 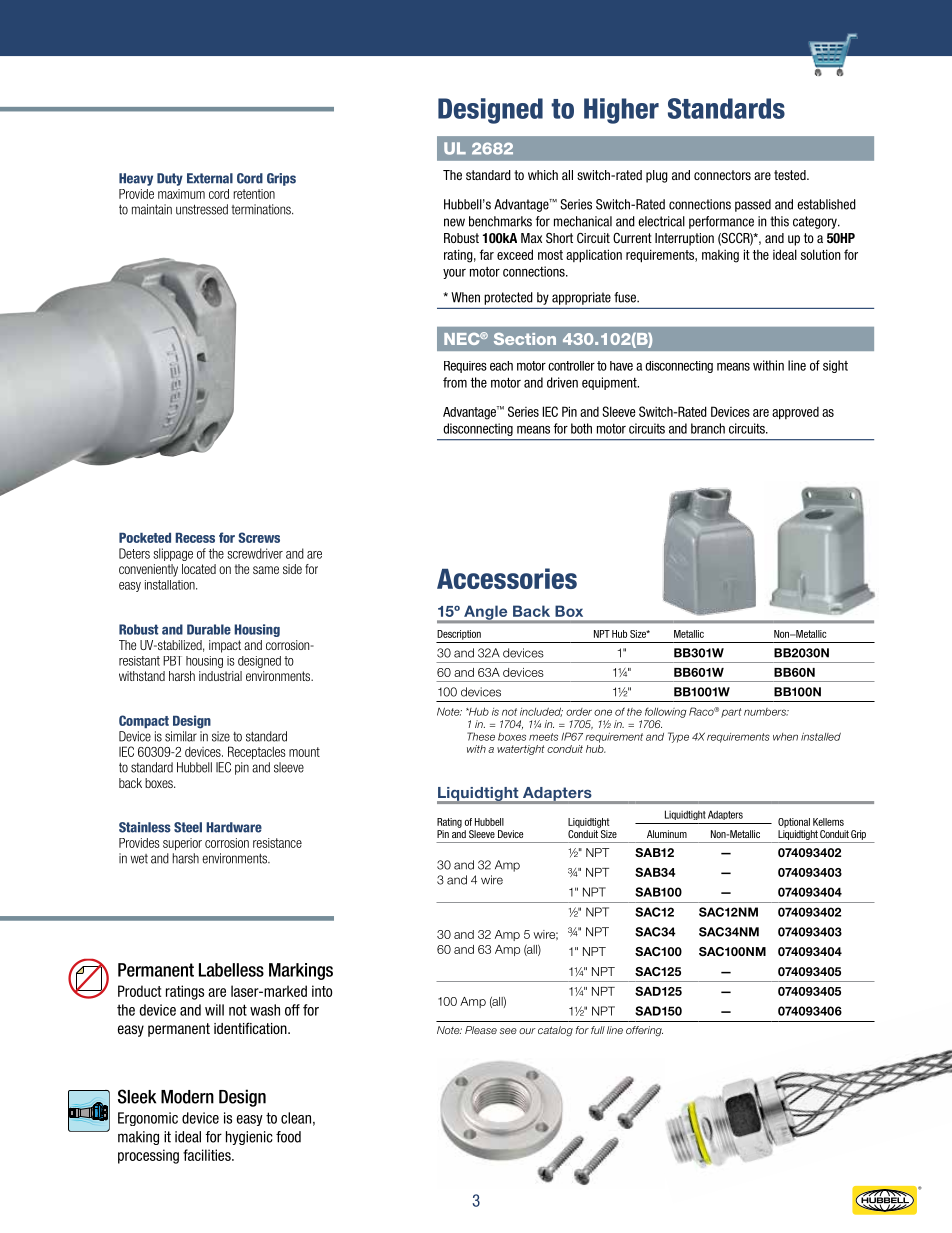 What do you see at coordinates (249, 1138) in the screenshot?
I see `hygienic` at bounding box center [249, 1138].
